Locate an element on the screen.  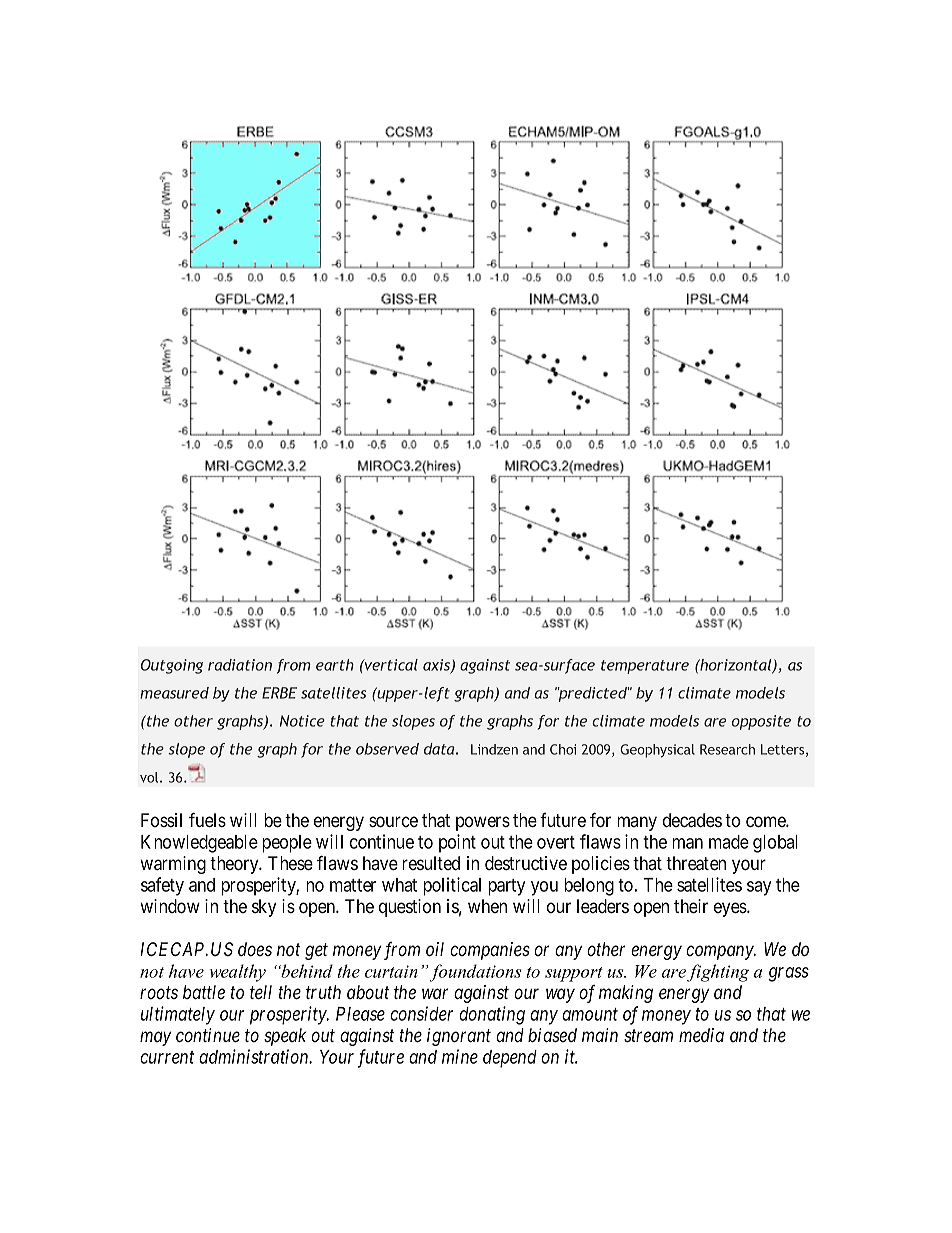
theory is located at coordinates (235, 865).
